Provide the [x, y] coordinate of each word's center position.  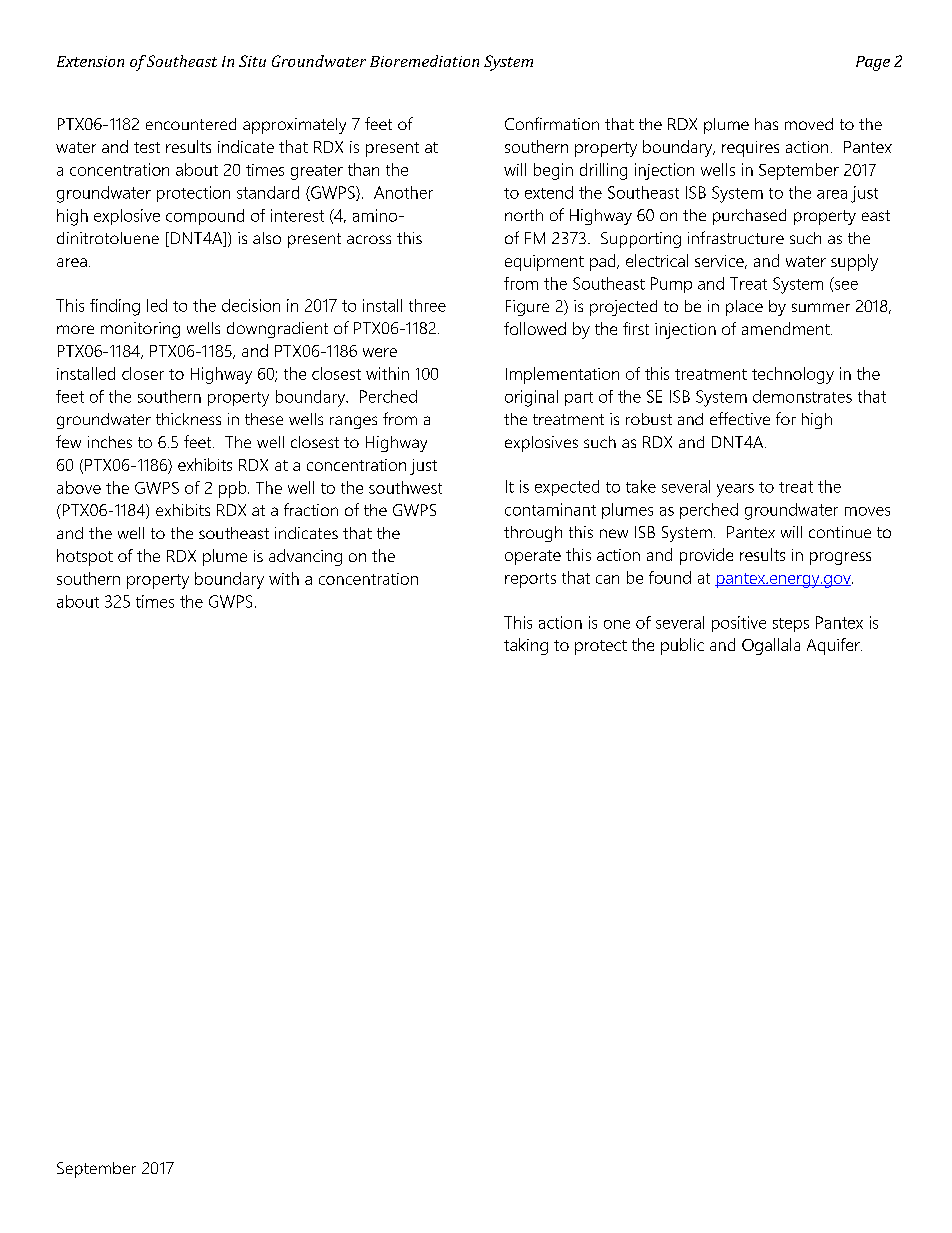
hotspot [85, 557]
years [735, 490]
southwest [405, 487]
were [380, 352]
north [524, 215]
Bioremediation [424, 61]
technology [793, 375]
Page [873, 63]
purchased [749, 217]
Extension [90, 61]
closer [143, 373]
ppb [234, 489]
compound [205, 217]
